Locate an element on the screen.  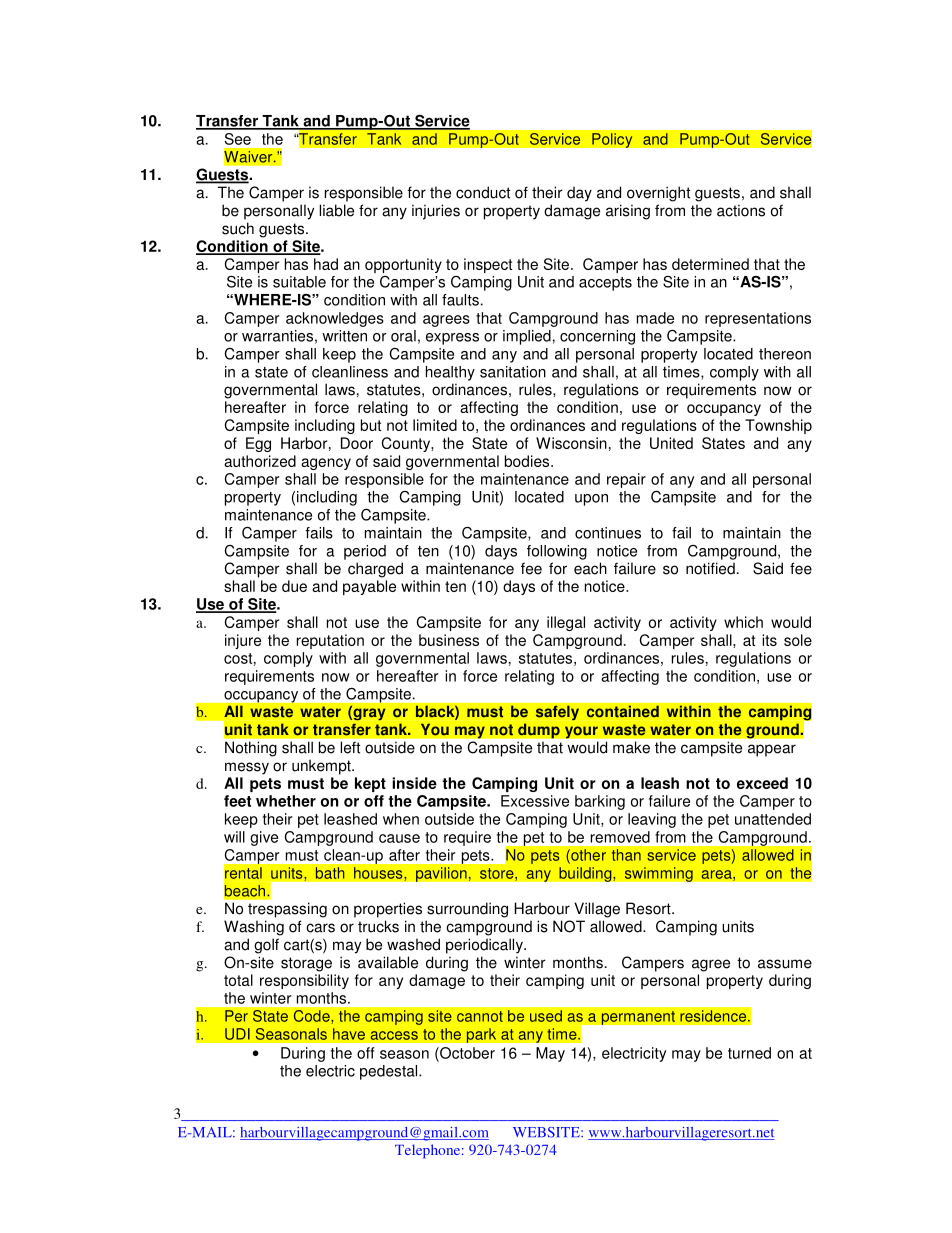
actions is located at coordinates (741, 210).
